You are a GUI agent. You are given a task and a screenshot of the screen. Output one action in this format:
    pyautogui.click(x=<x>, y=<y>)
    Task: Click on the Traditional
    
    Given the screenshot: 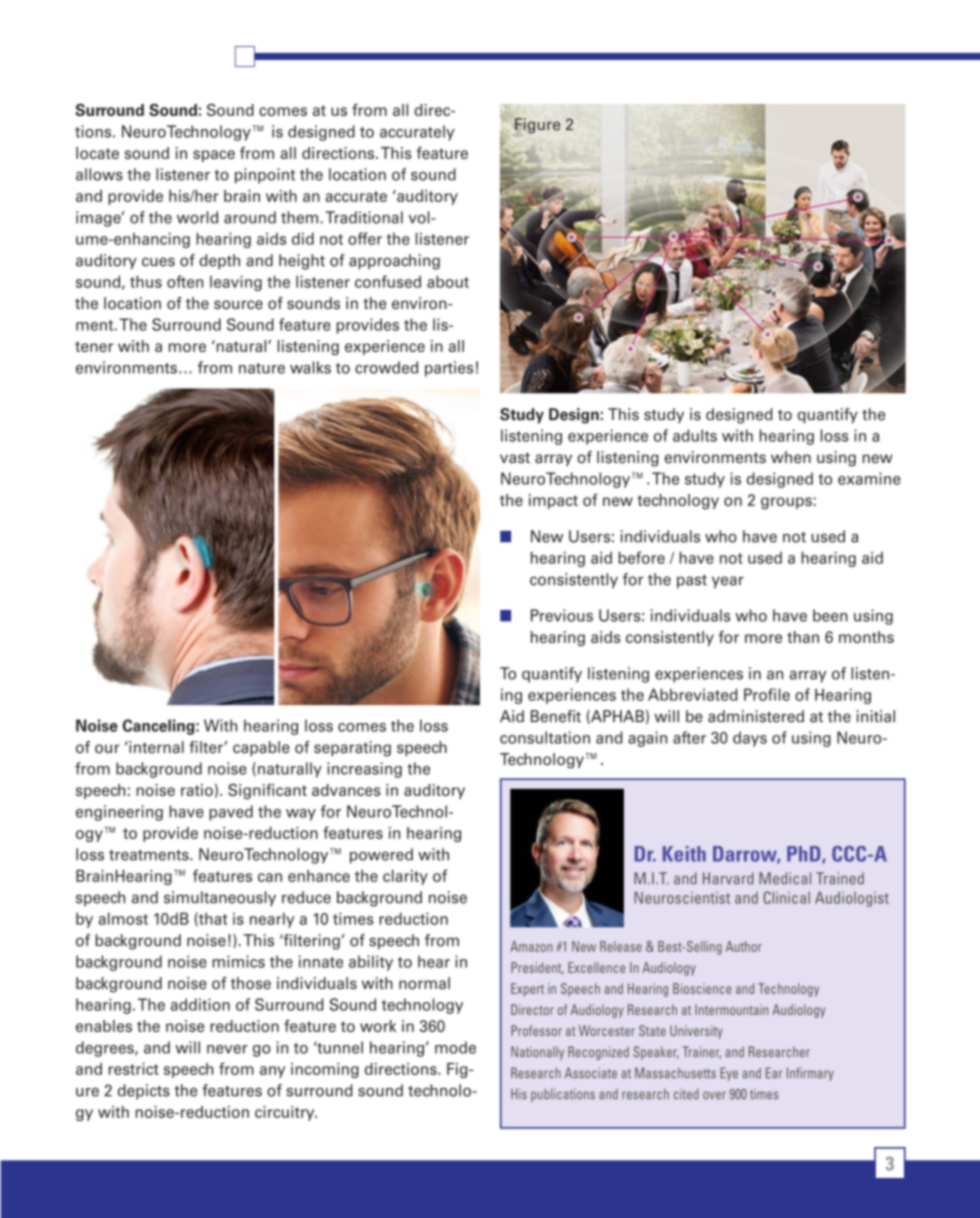 What is the action you would take?
    pyautogui.click(x=364, y=217)
